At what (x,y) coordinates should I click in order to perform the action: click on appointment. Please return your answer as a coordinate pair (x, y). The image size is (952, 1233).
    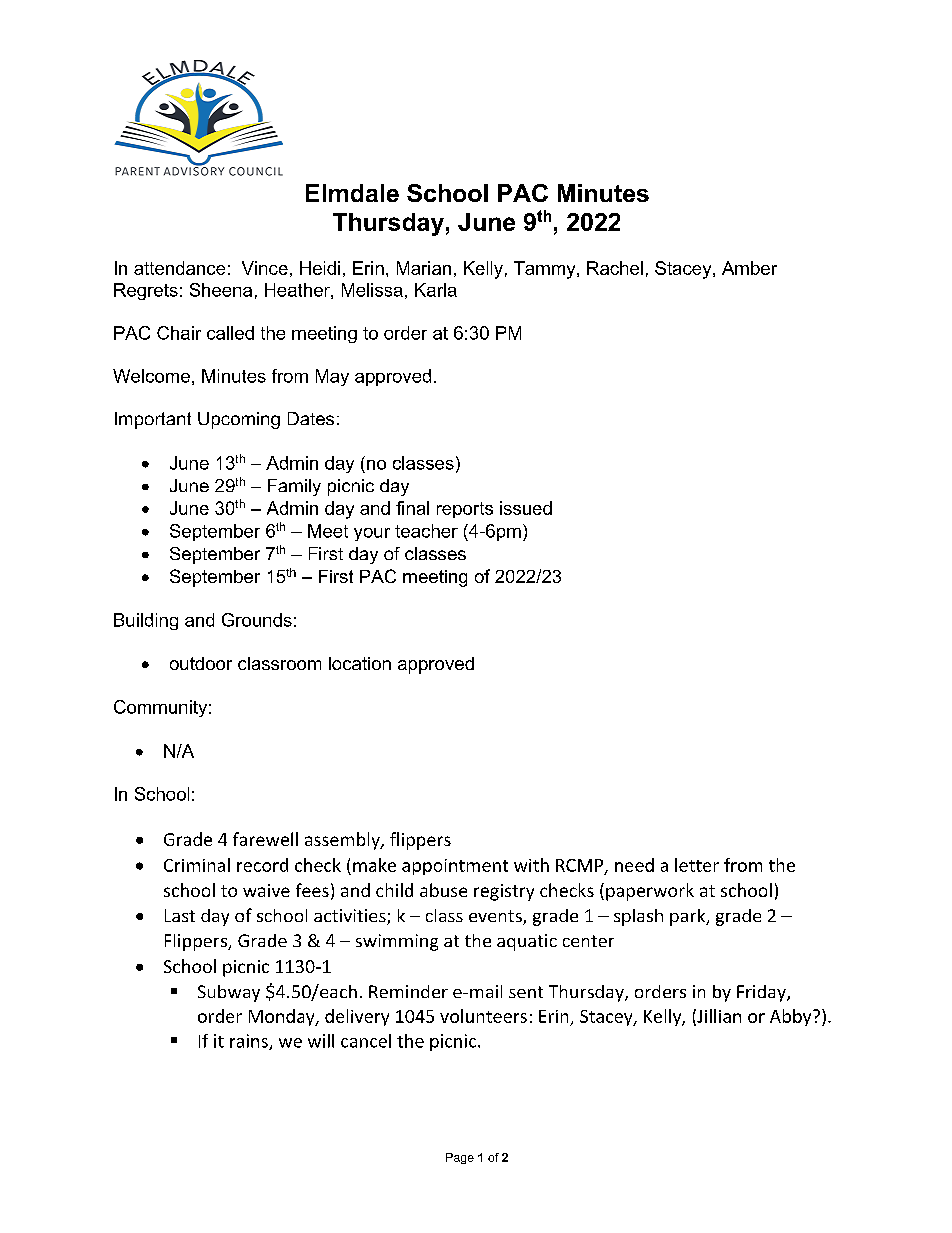
    Looking at the image, I should click on (455, 867).
